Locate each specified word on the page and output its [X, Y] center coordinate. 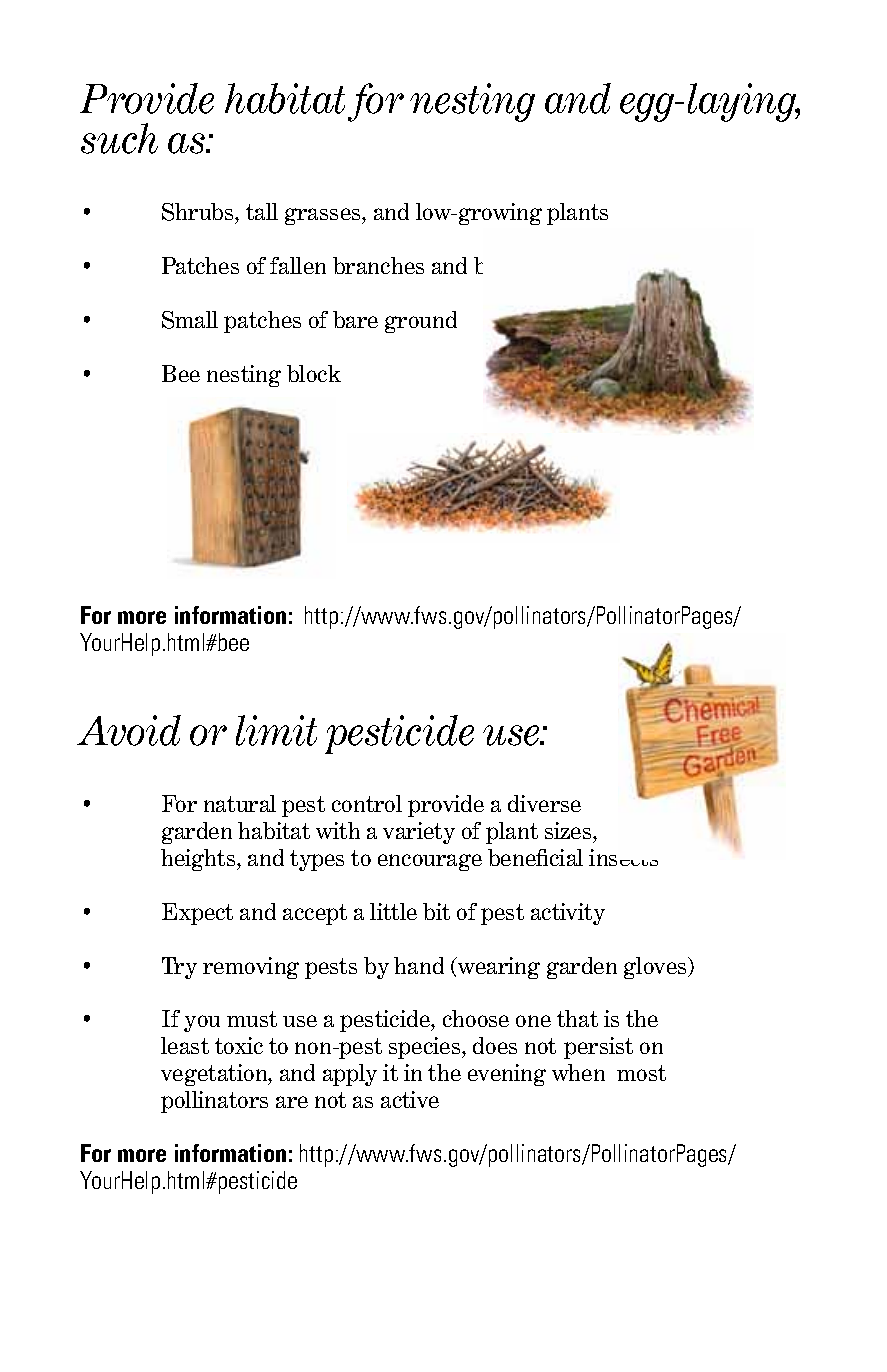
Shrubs [199, 213]
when [578, 1072]
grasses [324, 216]
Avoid [129, 730]
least [185, 1045]
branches [378, 265]
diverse [544, 803]
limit [276, 730]
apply [350, 1075]
